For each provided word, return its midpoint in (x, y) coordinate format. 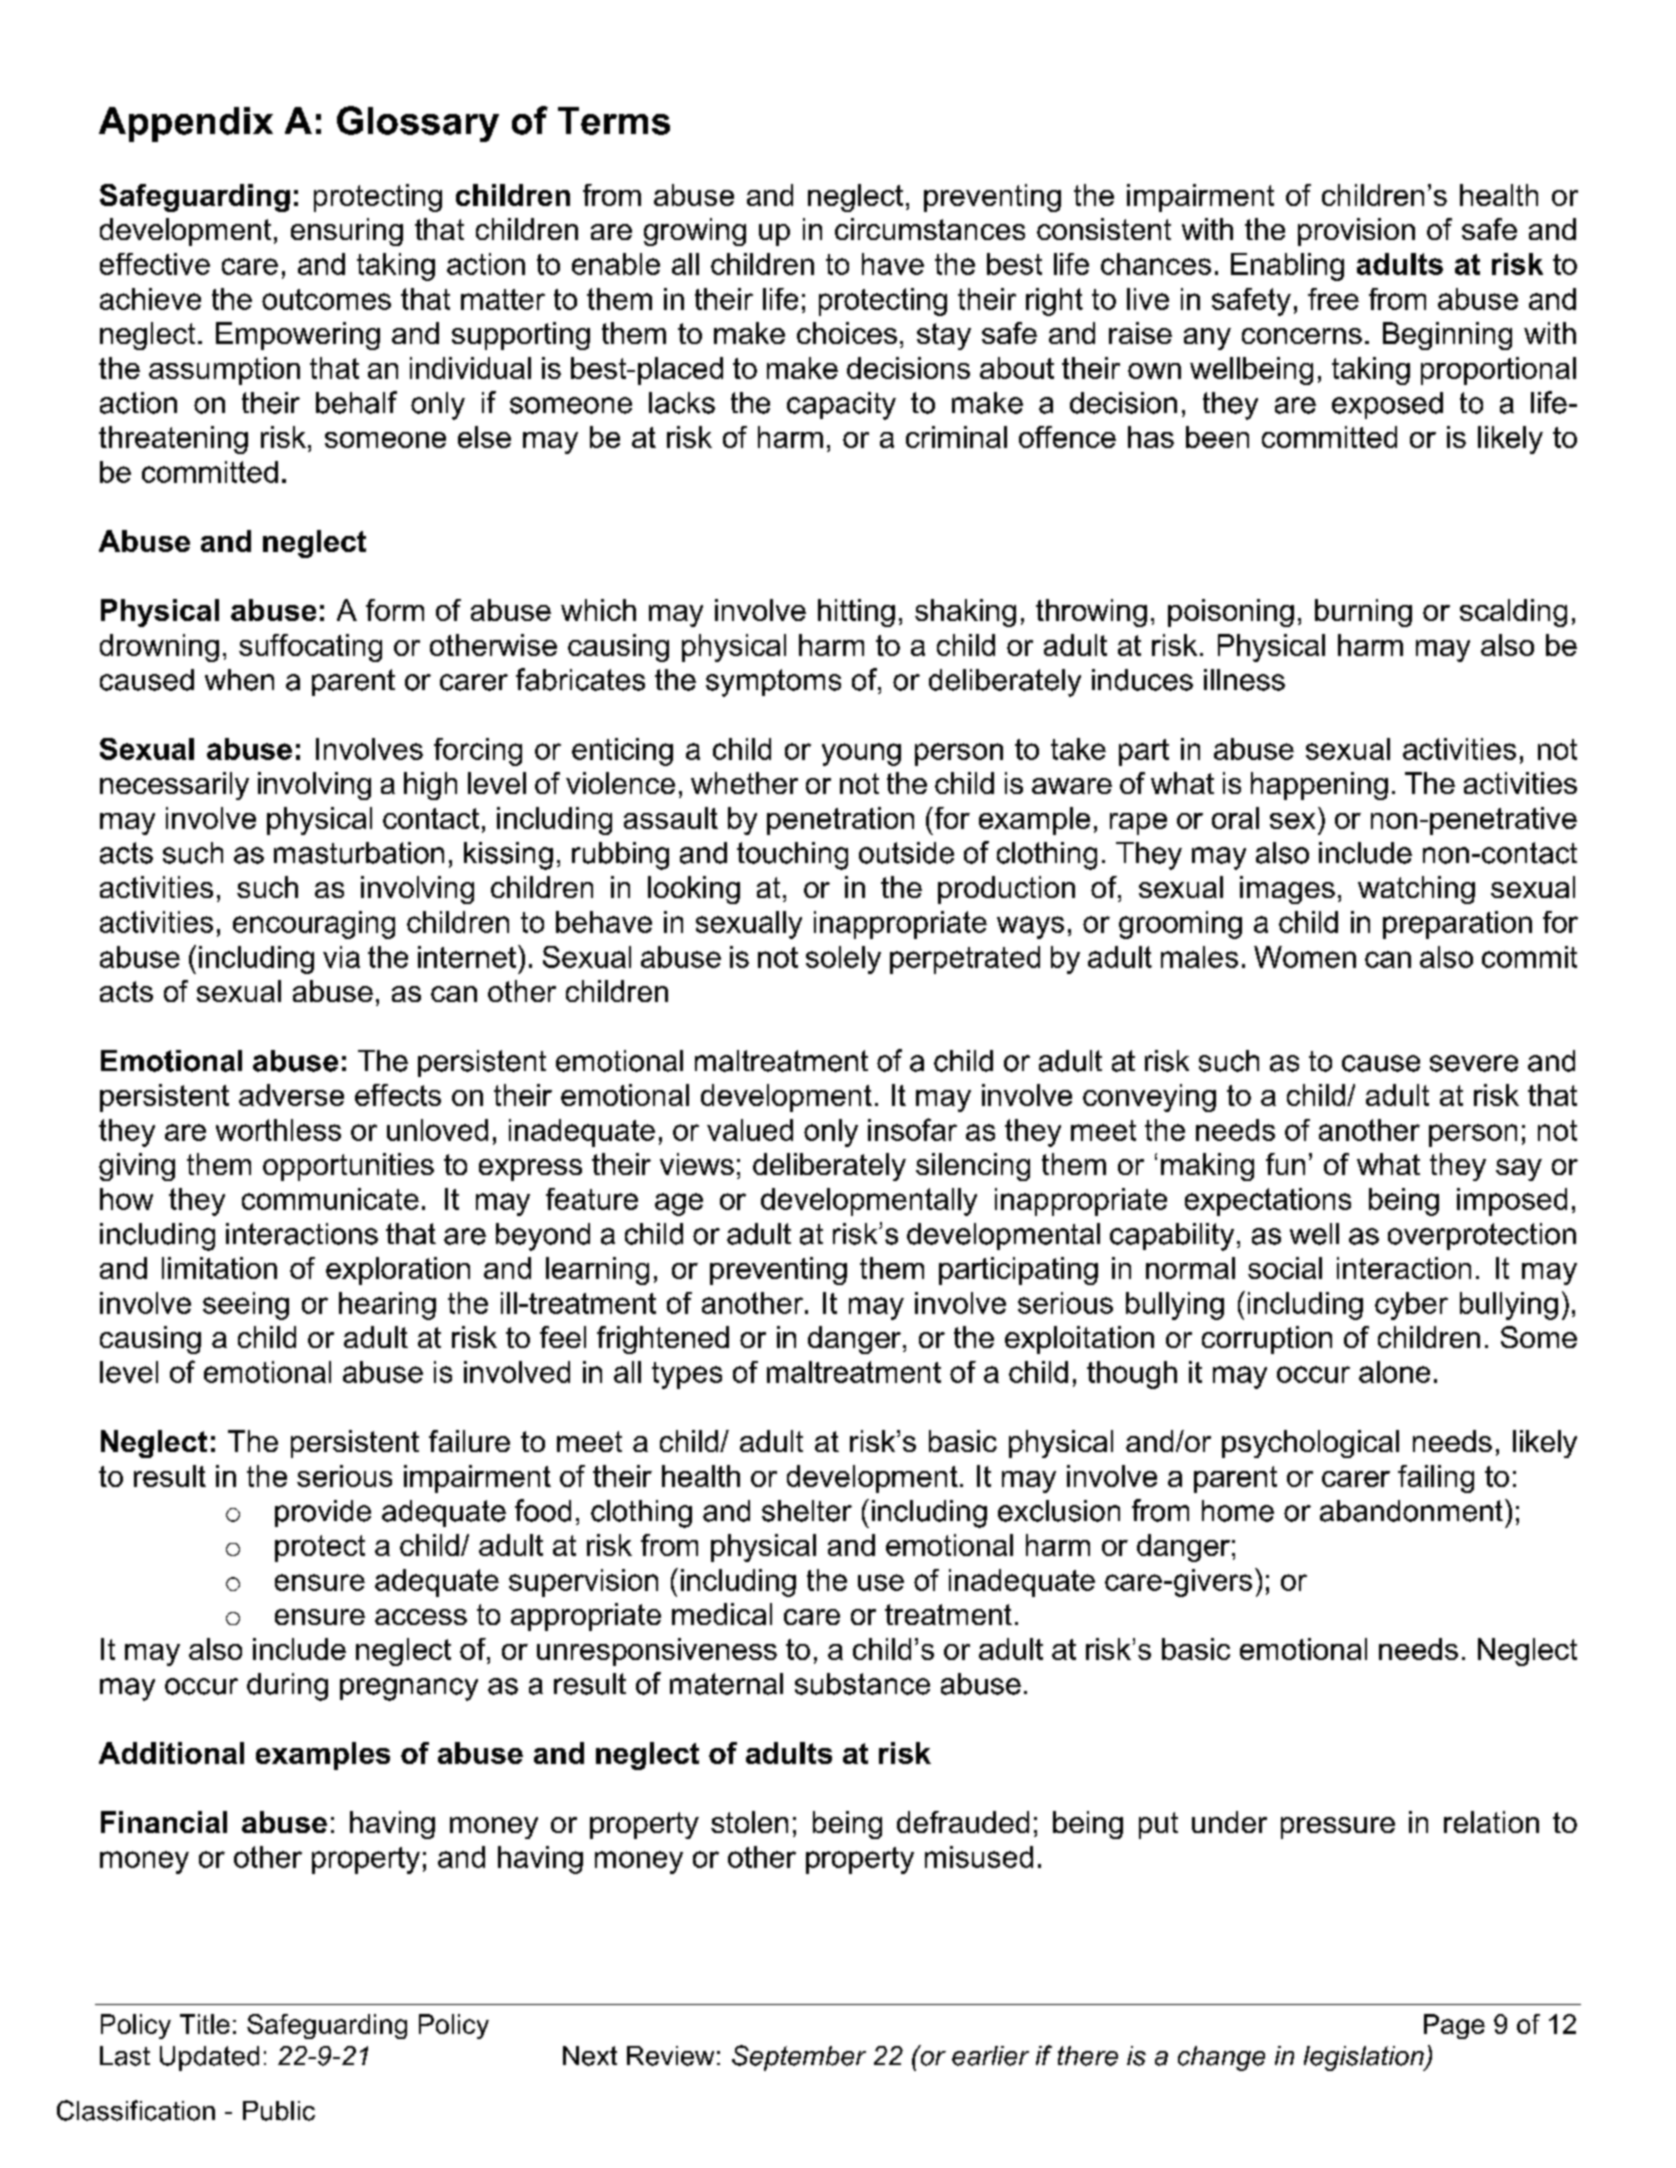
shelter (807, 1511)
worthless (278, 1130)
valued (750, 1130)
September (799, 2058)
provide (323, 1513)
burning (1363, 613)
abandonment (1411, 1511)
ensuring (347, 232)
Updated (209, 2058)
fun (1285, 1164)
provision (1356, 232)
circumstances (930, 229)
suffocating (310, 648)
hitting (856, 613)
